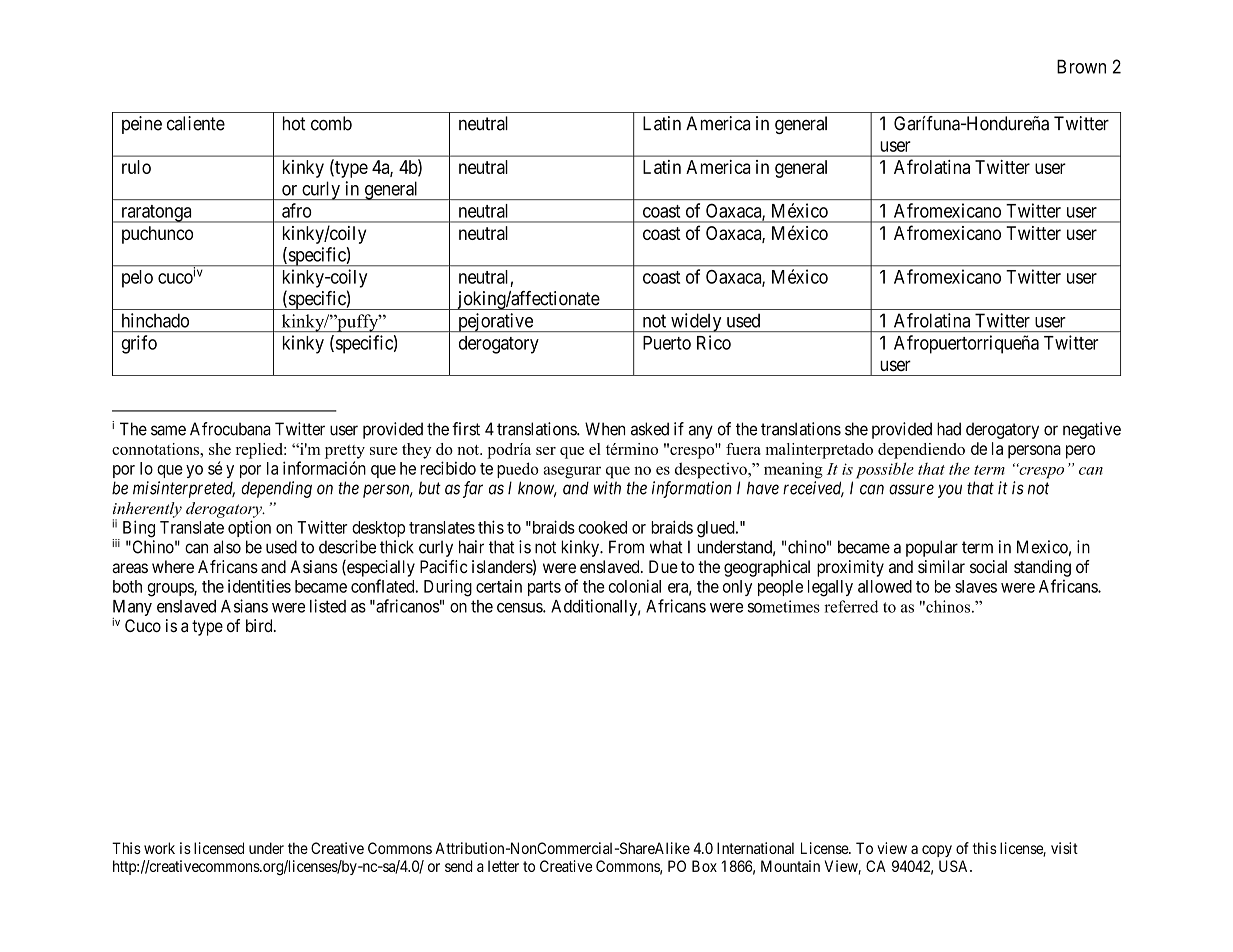 This document has height=952, width=1233. I want to click on bird, so click(260, 625).
